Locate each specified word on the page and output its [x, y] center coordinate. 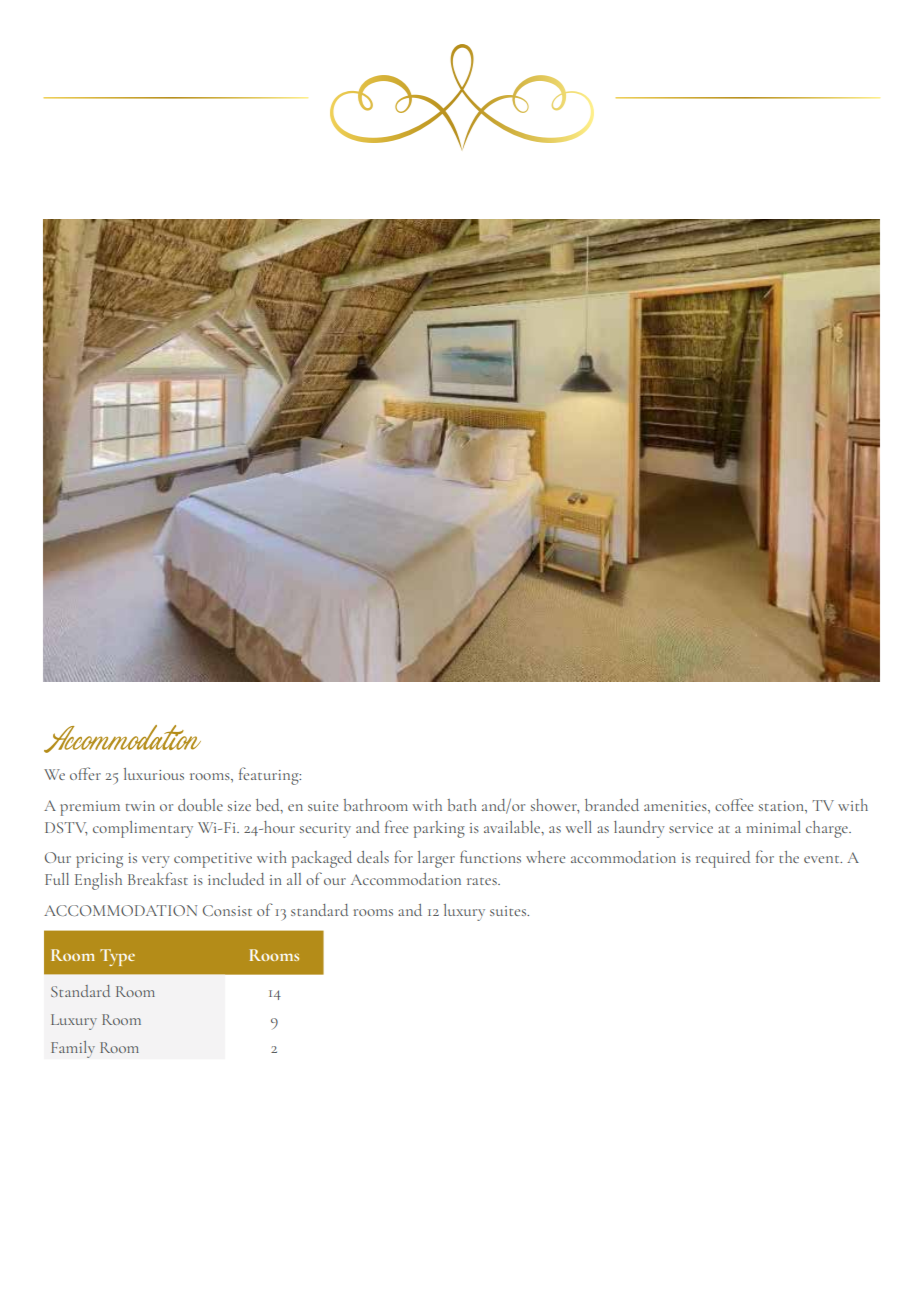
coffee [734, 804]
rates [483, 881]
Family [73, 1049]
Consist [227, 910]
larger [436, 859]
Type [117, 957]
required [723, 859]
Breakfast [158, 878]
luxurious [154, 774]
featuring [270, 776]
